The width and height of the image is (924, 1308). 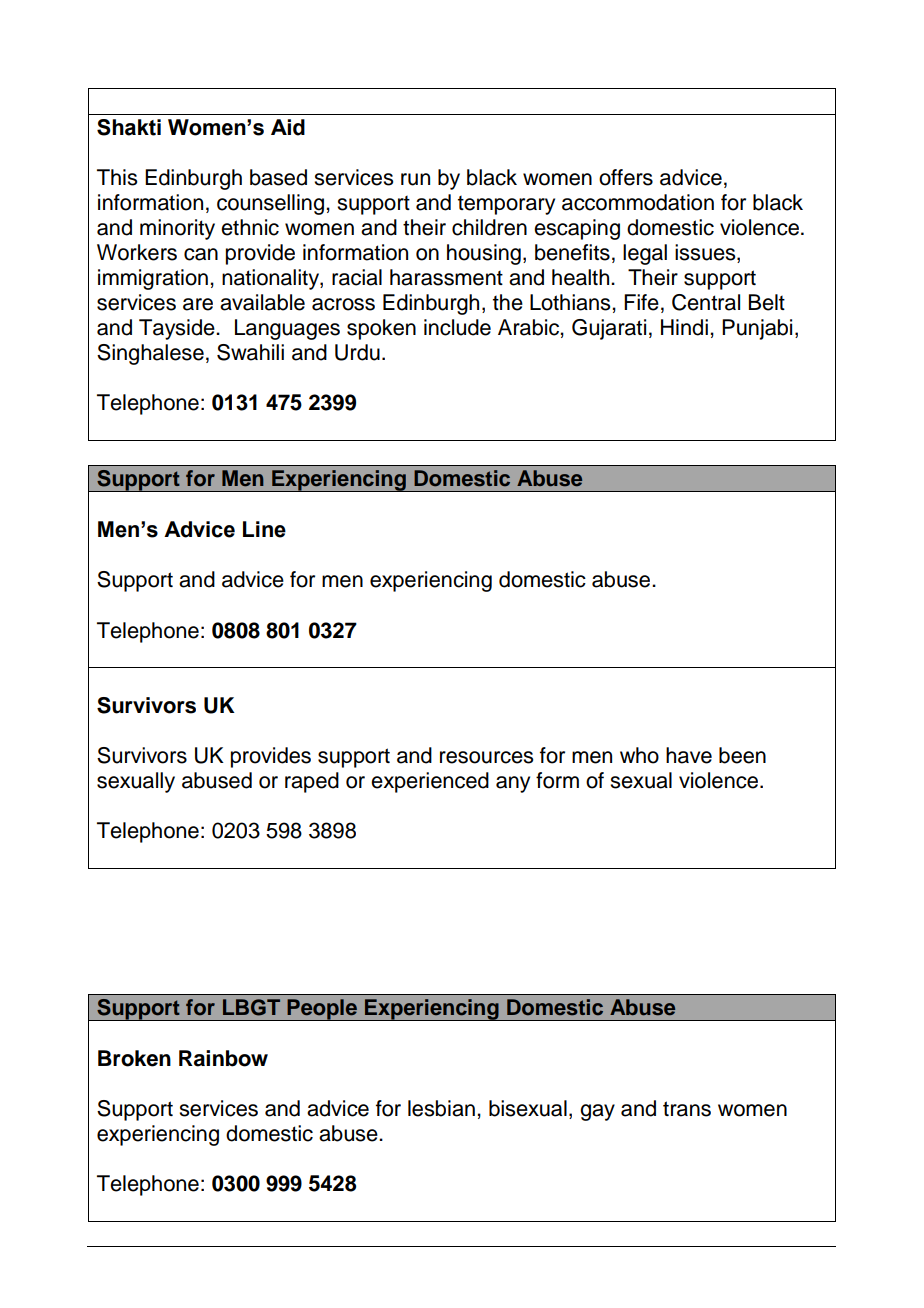 What do you see at coordinates (322, 1010) in the image?
I see `People` at bounding box center [322, 1010].
